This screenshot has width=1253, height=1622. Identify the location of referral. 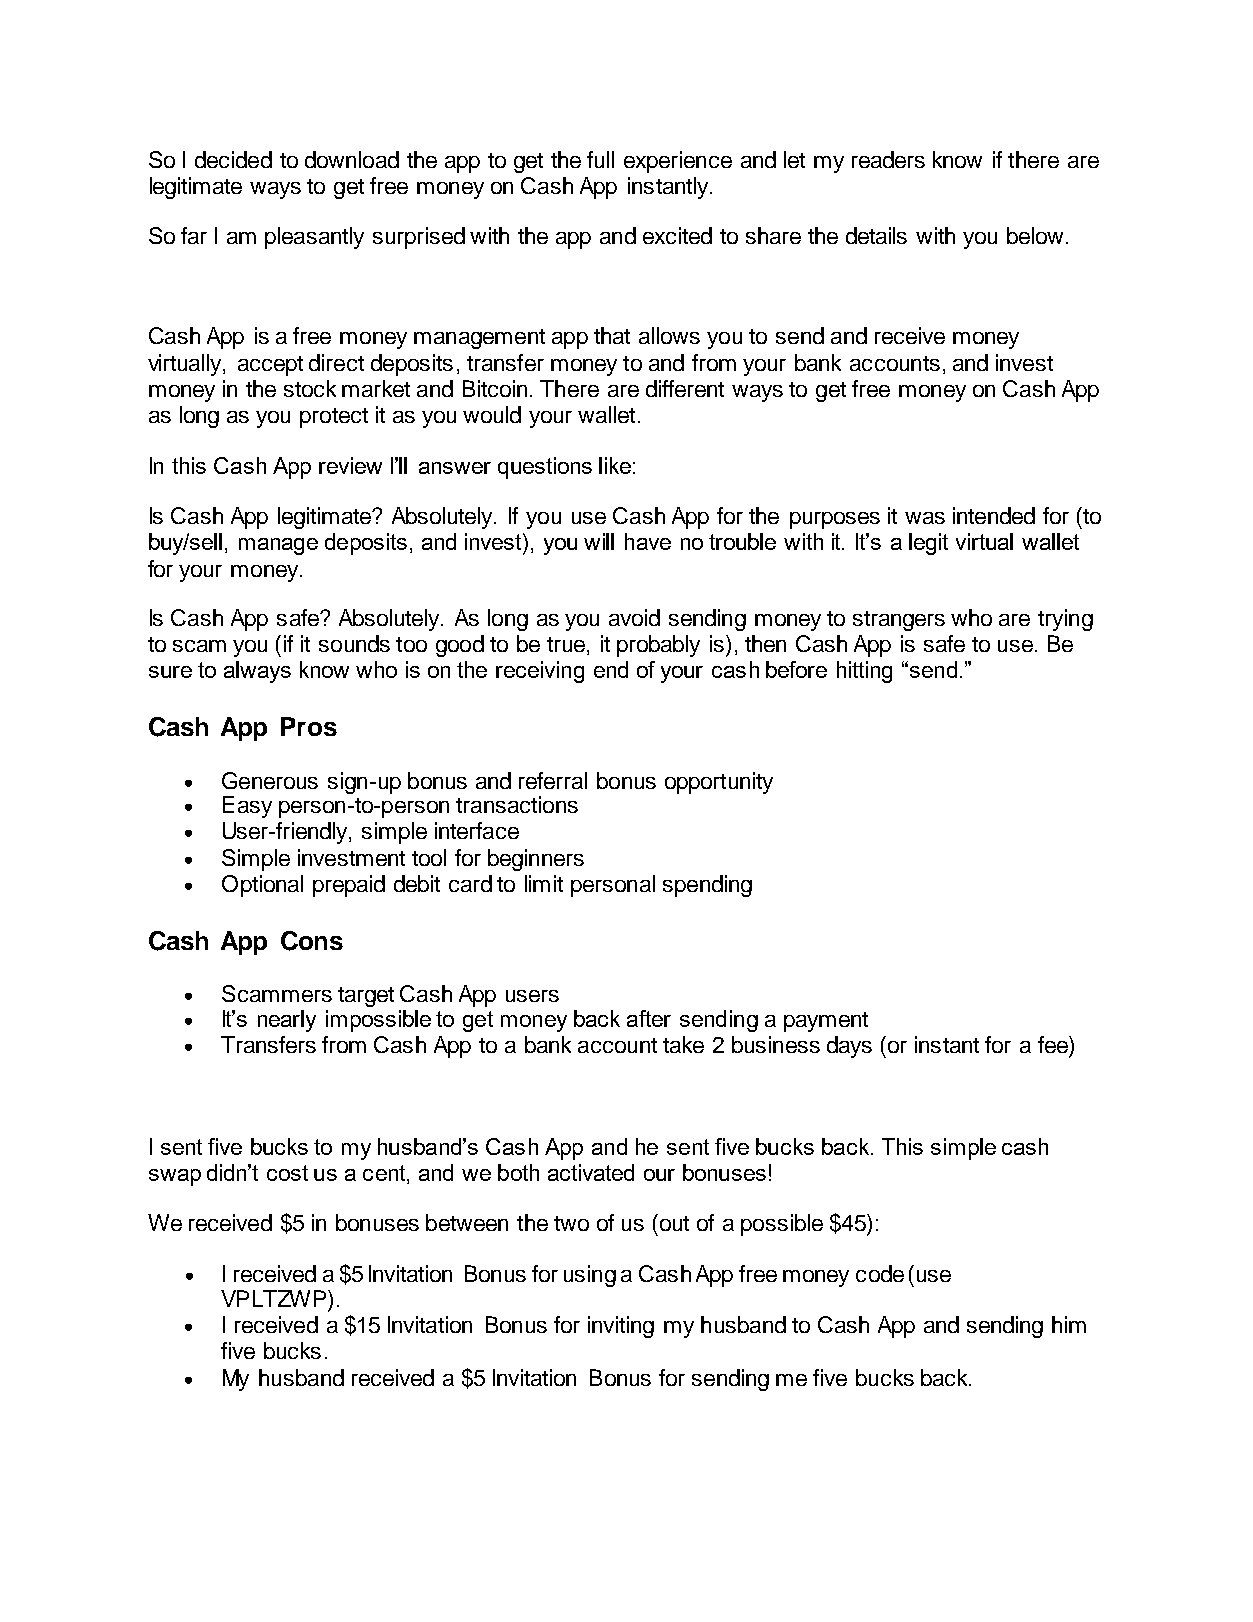
(553, 780).
